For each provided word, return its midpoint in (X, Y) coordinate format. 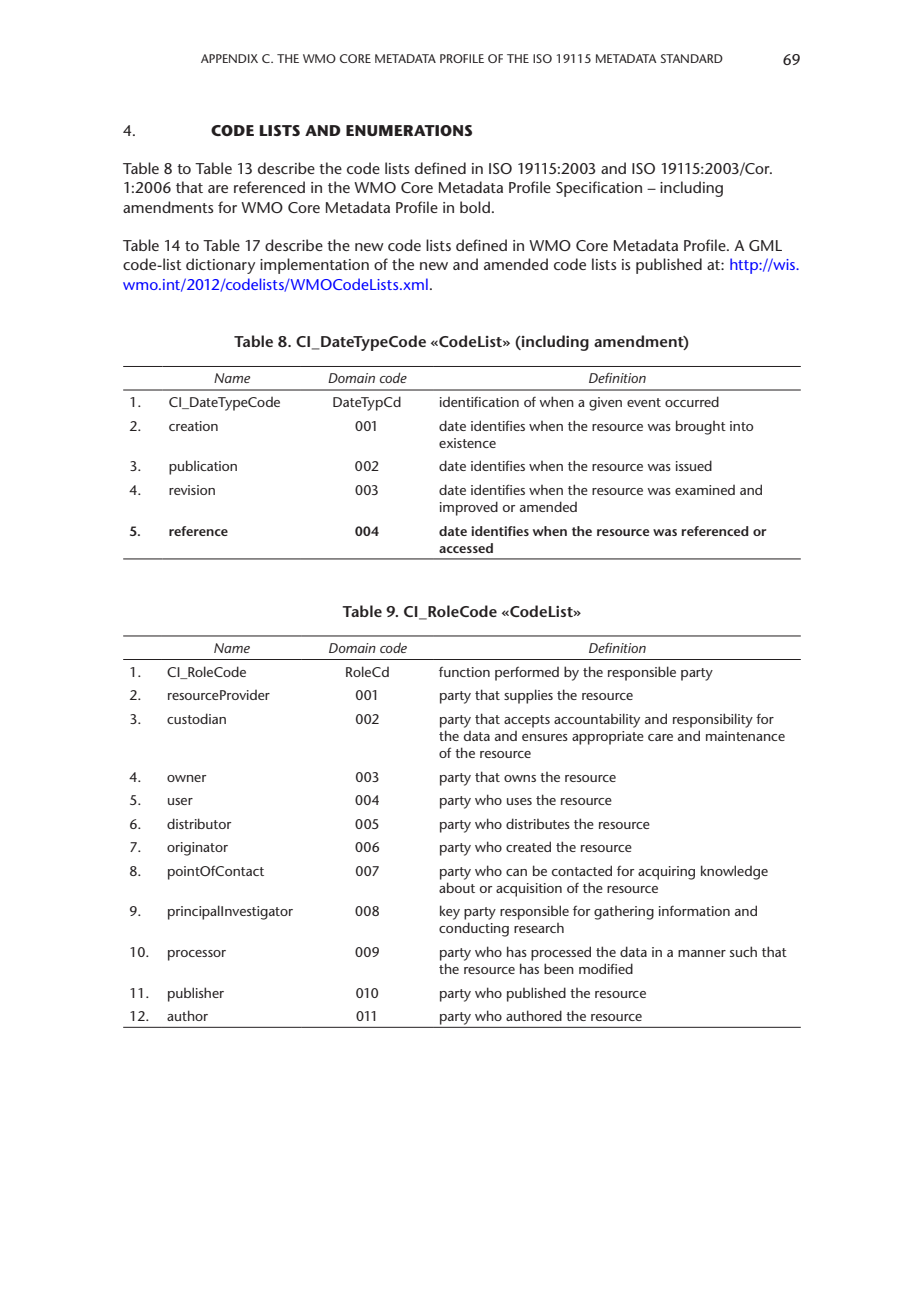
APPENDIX (229, 58)
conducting (474, 929)
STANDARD (692, 58)
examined (705, 490)
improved (469, 508)
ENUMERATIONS (409, 130)
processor (197, 955)
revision (192, 490)
